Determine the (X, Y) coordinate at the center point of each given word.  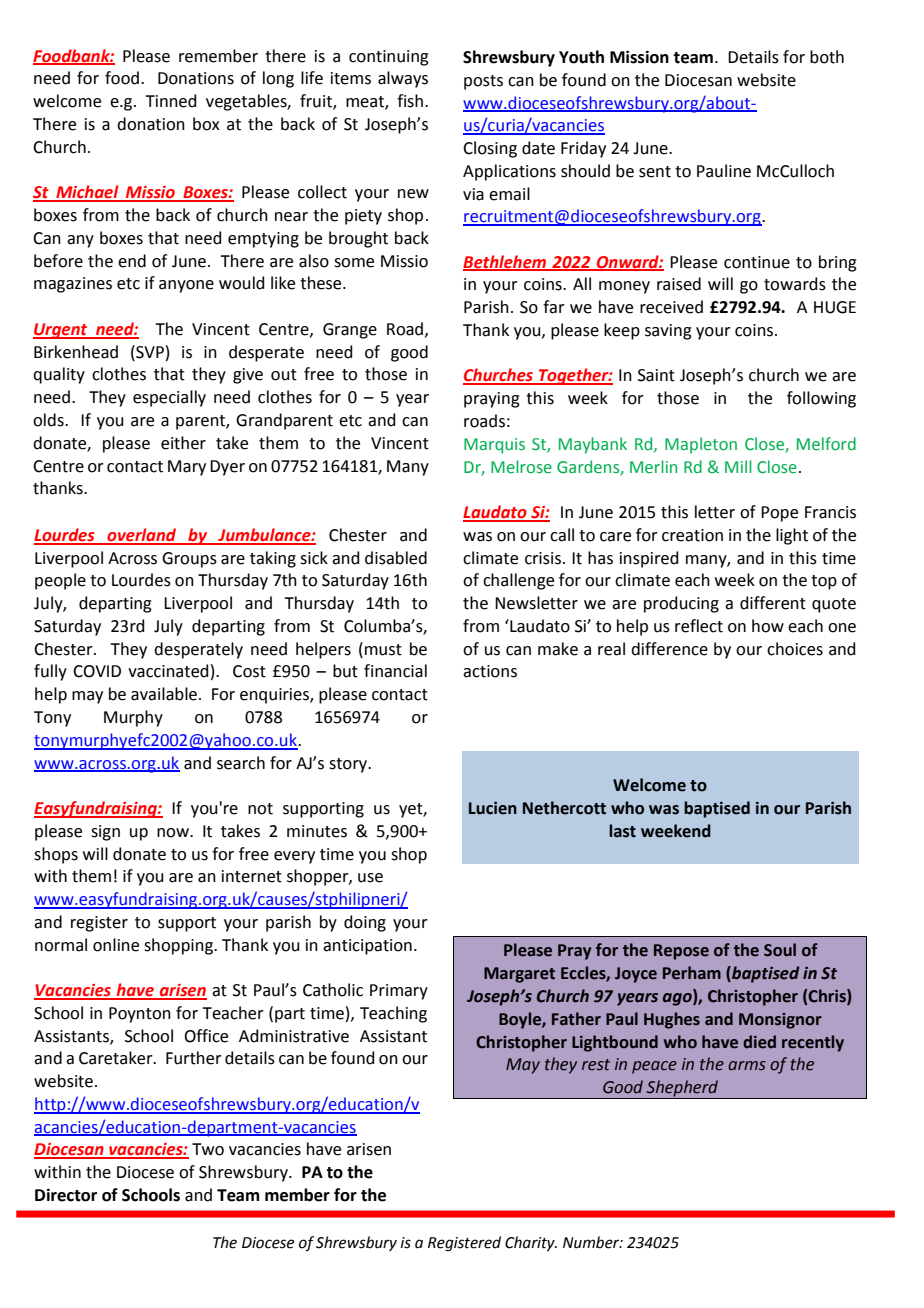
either (183, 443)
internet (252, 876)
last (622, 831)
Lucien (493, 808)
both (827, 57)
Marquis (494, 446)
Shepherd (683, 1089)
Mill (738, 466)
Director (66, 1195)
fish (410, 101)
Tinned (171, 101)
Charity (531, 1244)
